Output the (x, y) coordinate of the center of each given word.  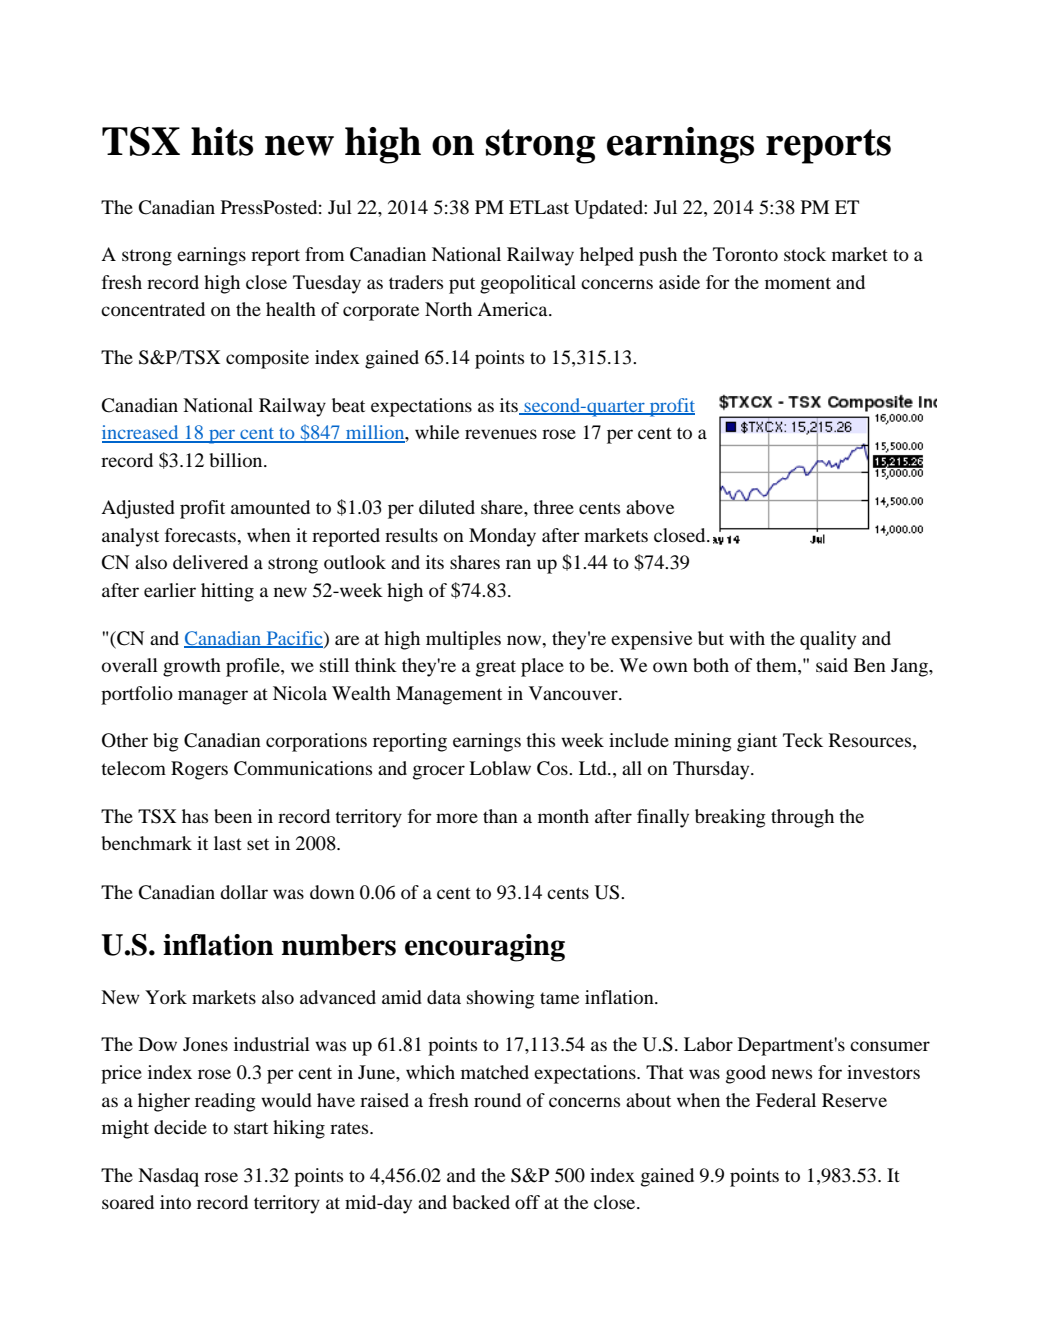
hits (222, 141)
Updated (609, 209)
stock (805, 254)
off (527, 1202)
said (832, 665)
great (496, 668)
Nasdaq (168, 1177)
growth (192, 667)
